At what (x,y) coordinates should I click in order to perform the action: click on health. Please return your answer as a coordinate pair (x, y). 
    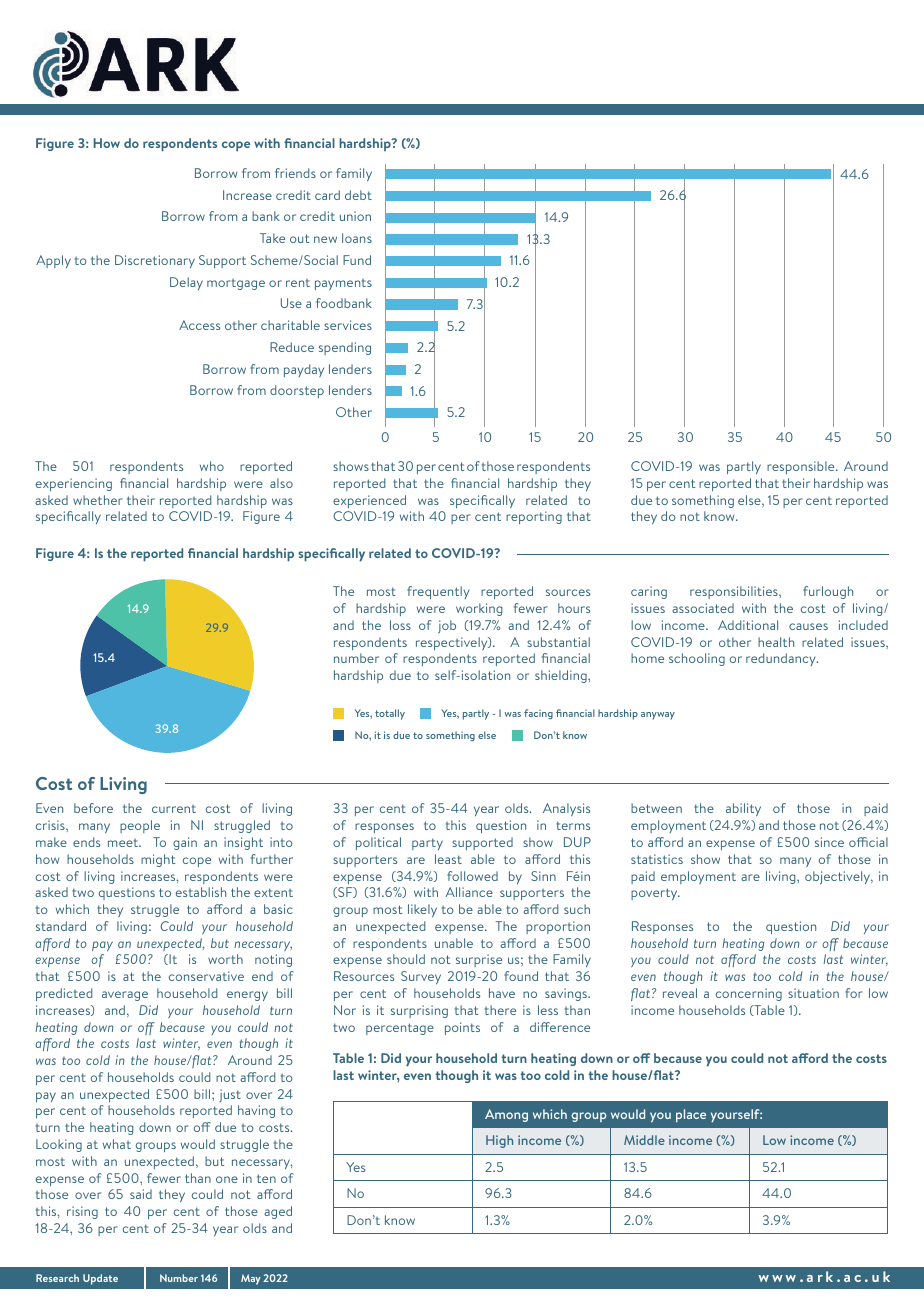
    Looking at the image, I should click on (776, 642).
